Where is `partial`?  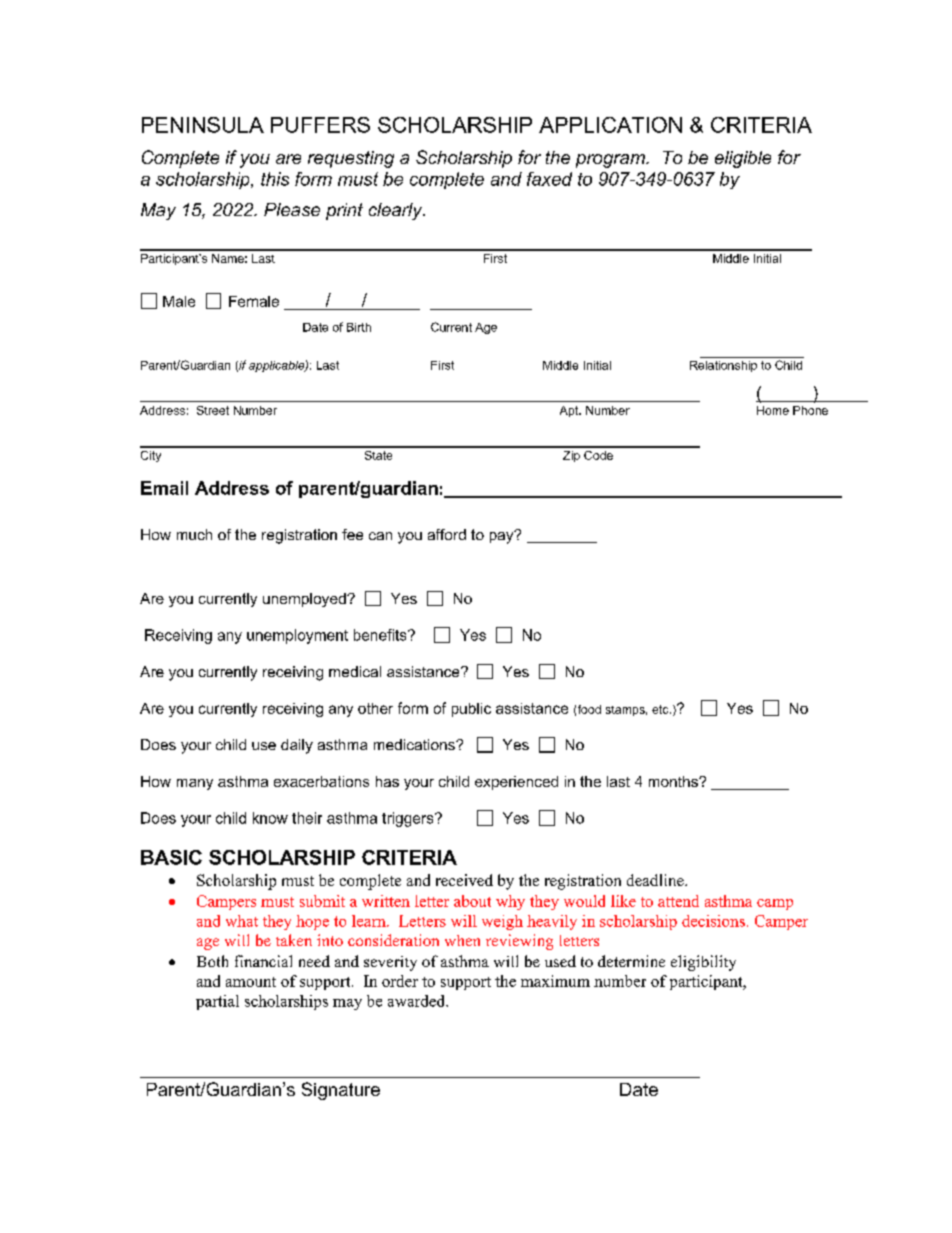 partial is located at coordinates (217, 1002).
